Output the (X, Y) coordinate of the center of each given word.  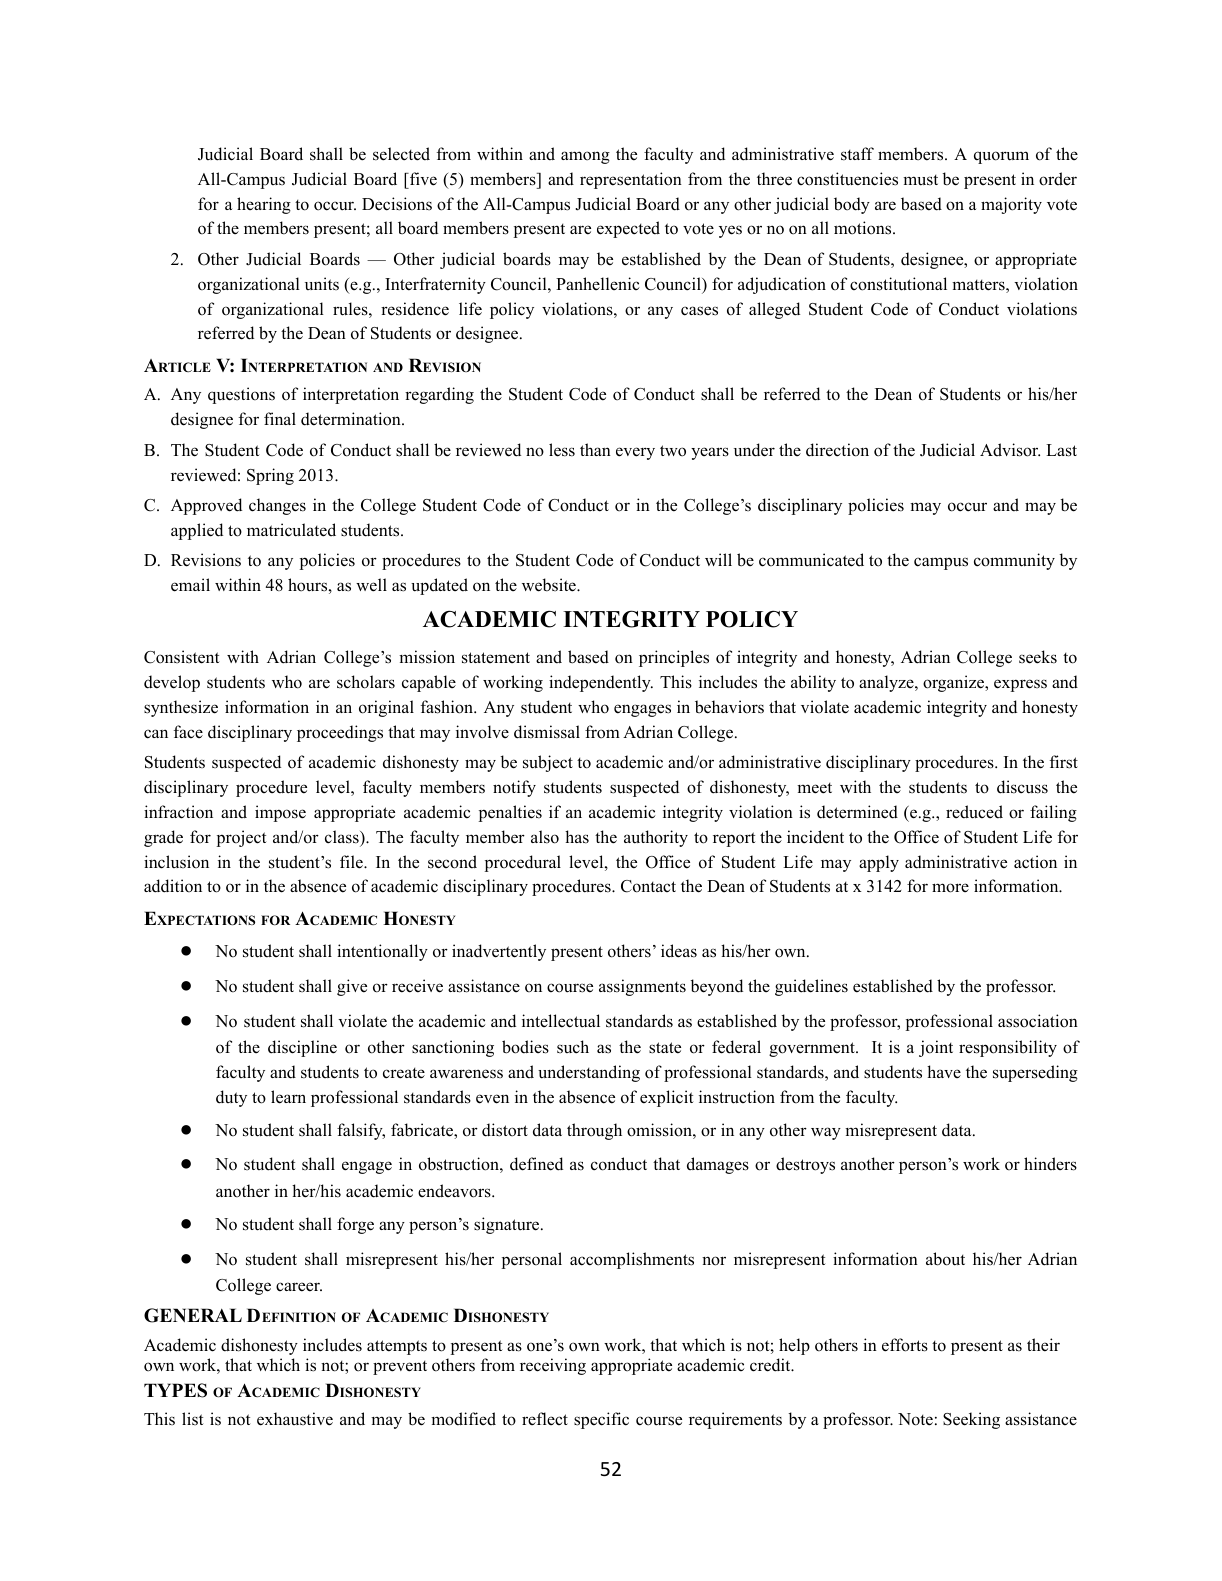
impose (280, 813)
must (920, 180)
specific (601, 1420)
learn (288, 1097)
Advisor (1010, 450)
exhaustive (295, 1419)
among (585, 157)
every (635, 453)
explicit (667, 1098)
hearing (264, 205)
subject (548, 763)
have (944, 1071)
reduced (974, 812)
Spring (270, 476)
